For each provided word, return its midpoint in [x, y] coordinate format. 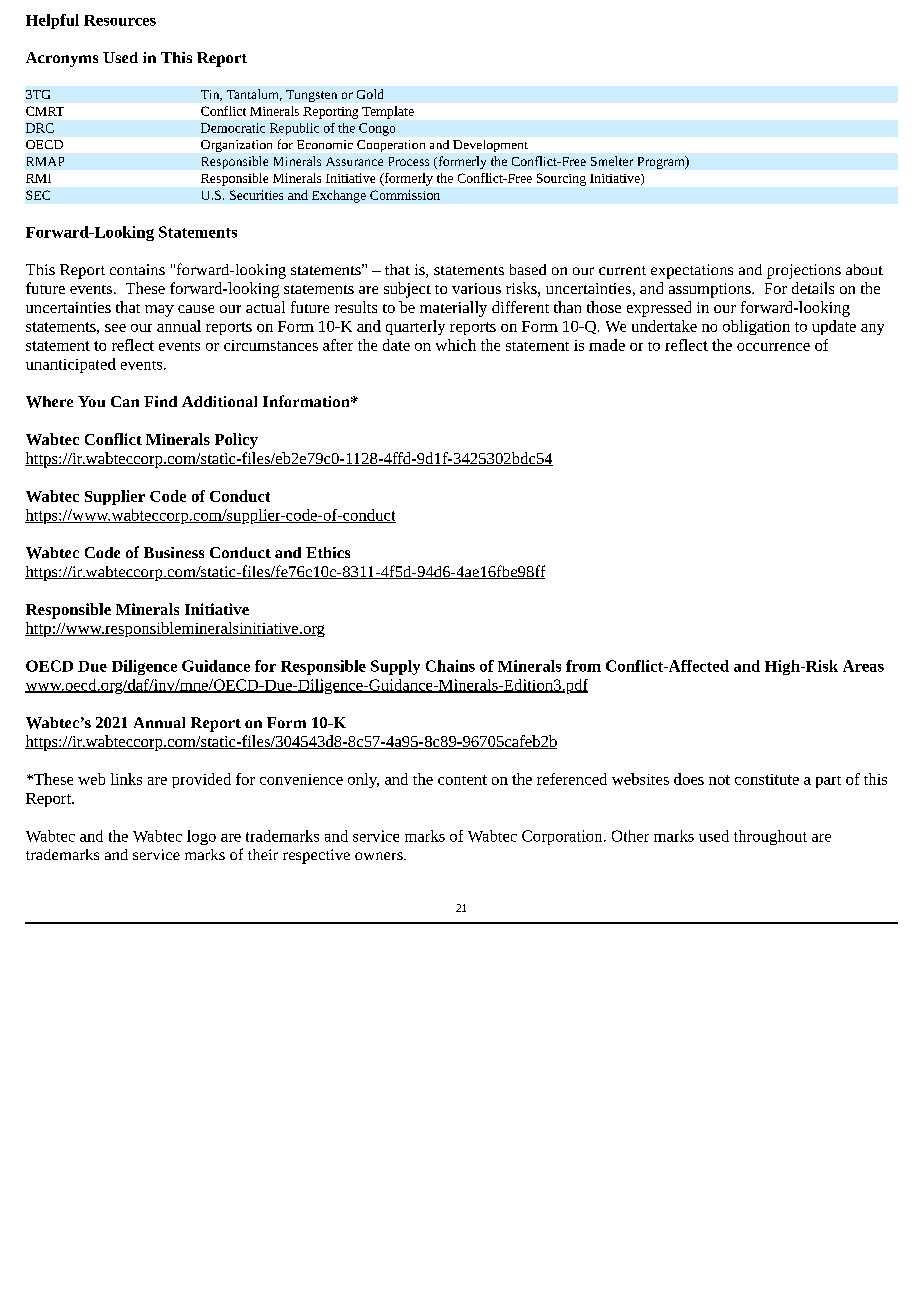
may [159, 311]
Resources [120, 20]
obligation [756, 327]
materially [453, 309]
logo [201, 837]
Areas [863, 666]
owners [380, 856]
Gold [370, 94]
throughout [770, 837]
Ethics [328, 552]
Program [662, 162]
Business [174, 552]
